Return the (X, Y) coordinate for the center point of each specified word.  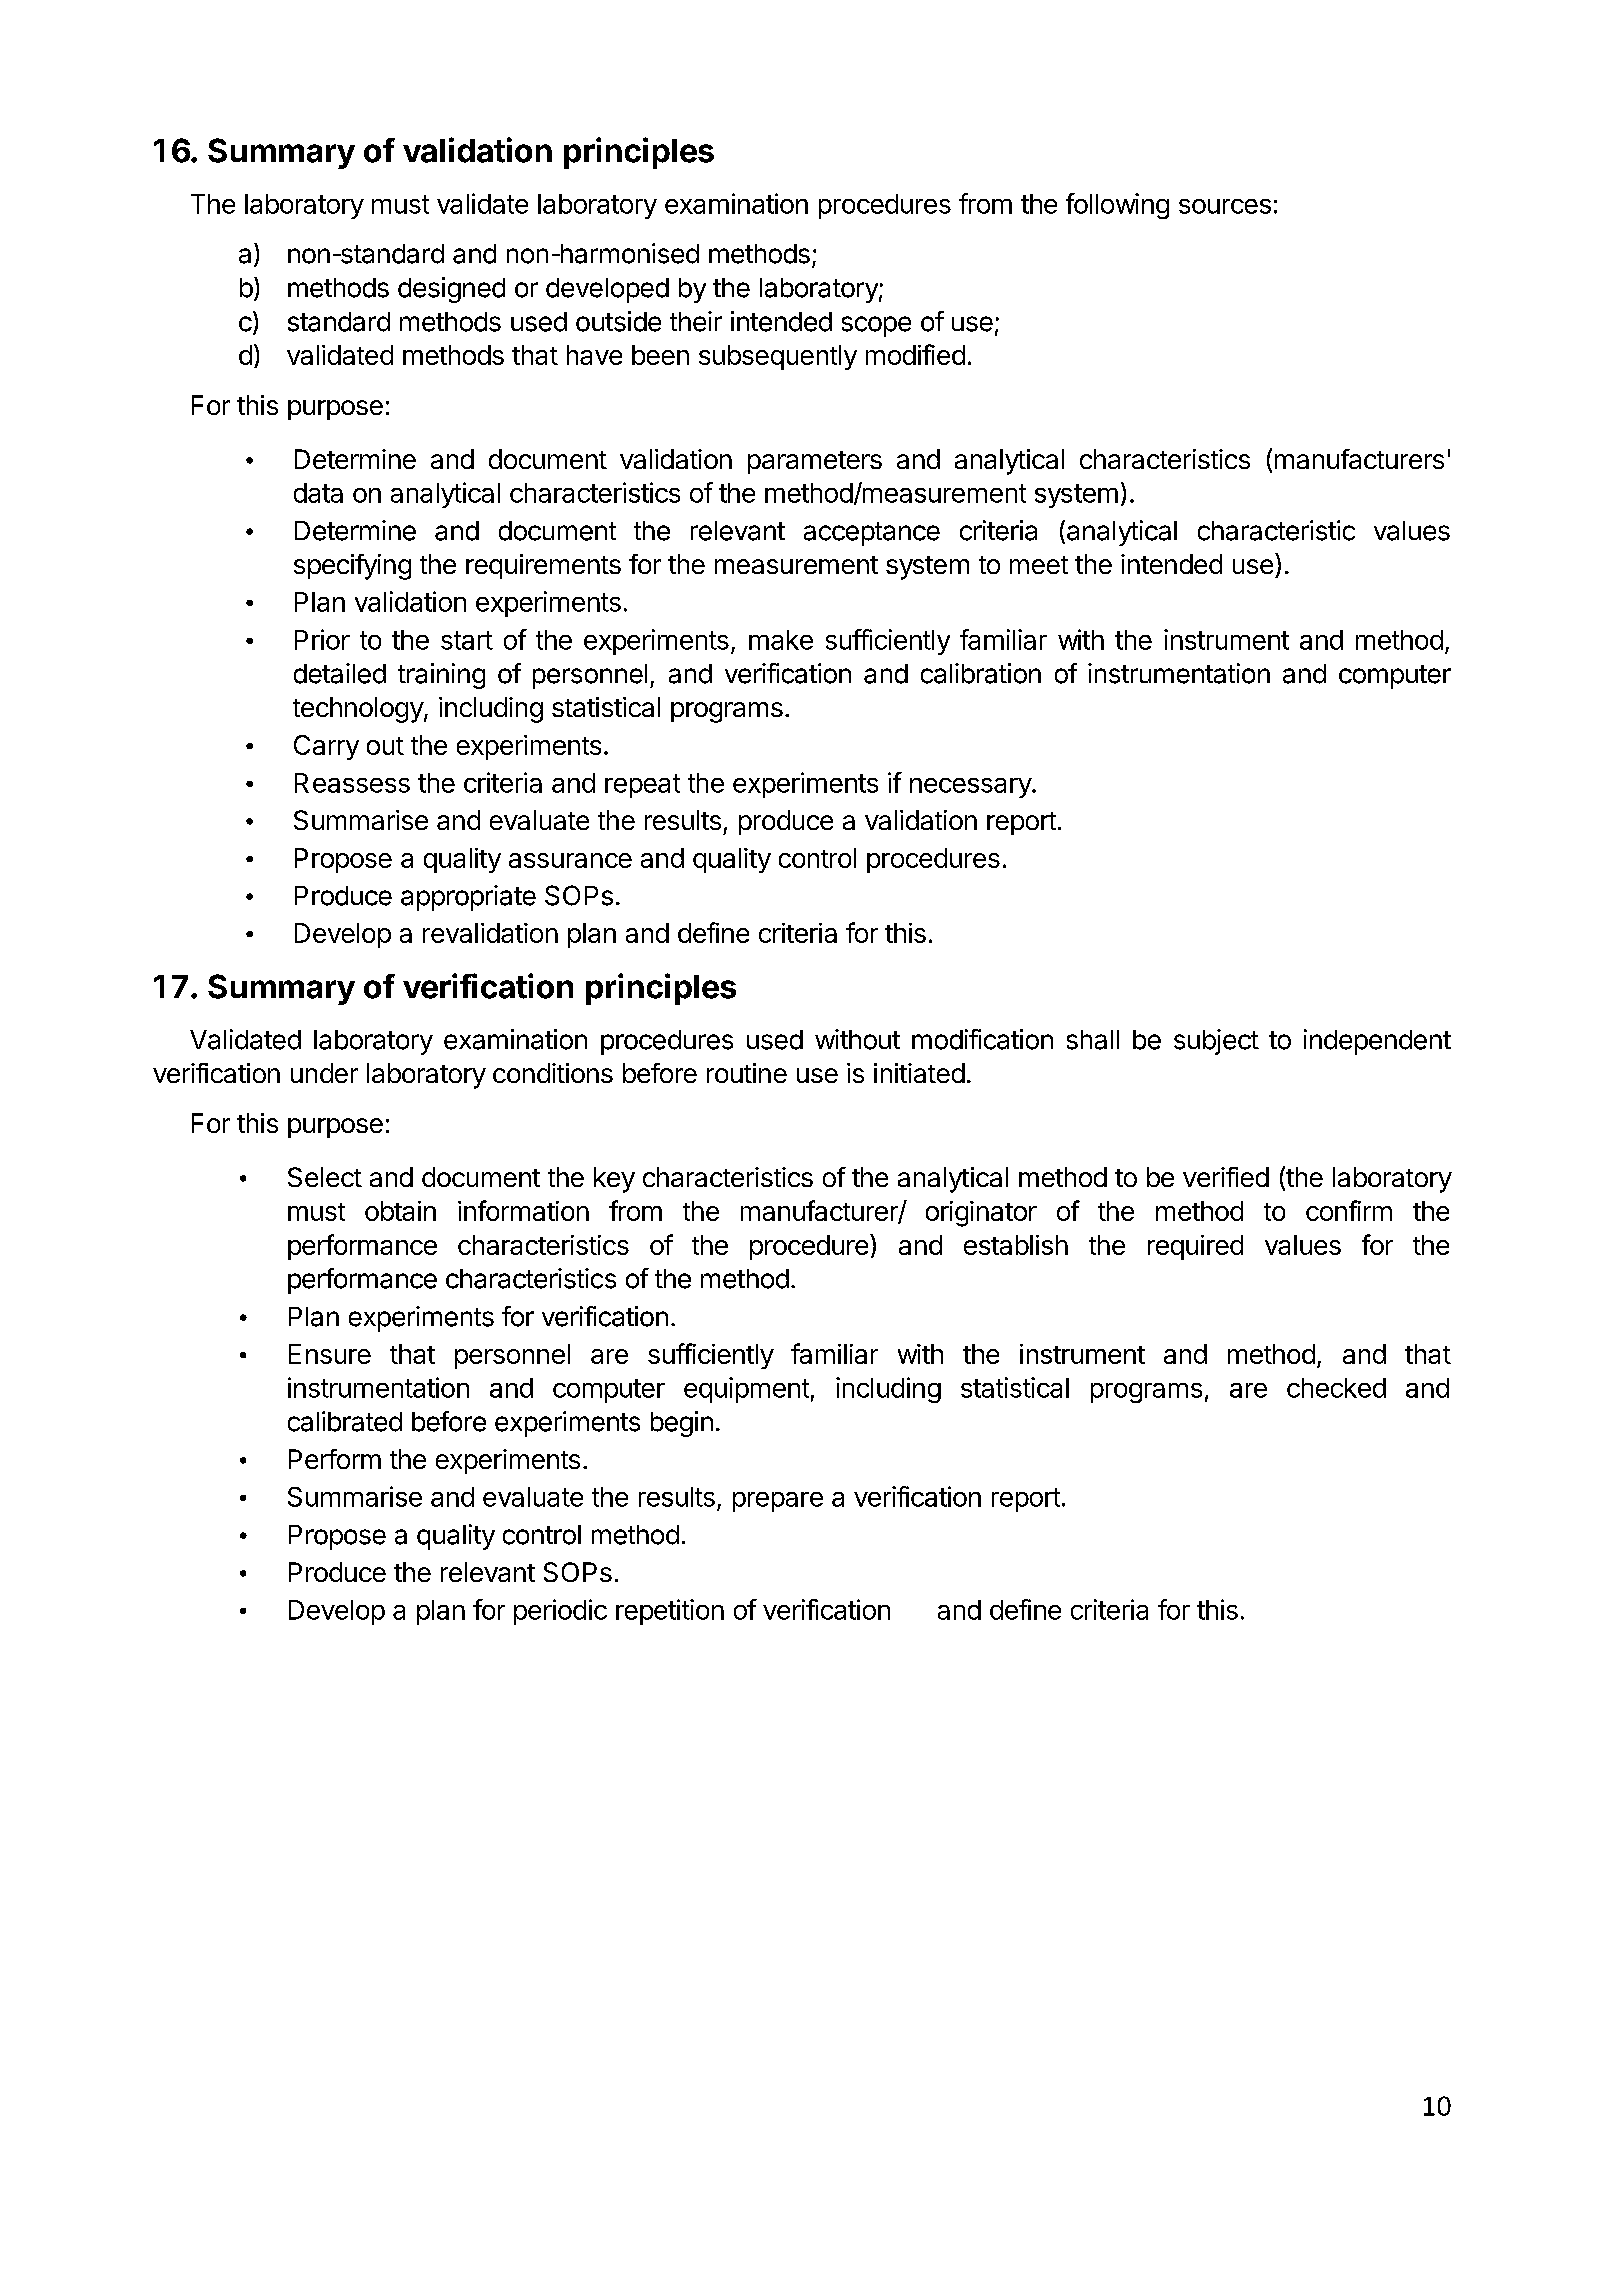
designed (451, 290)
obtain (400, 1211)
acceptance (872, 534)
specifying (352, 567)
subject (1216, 1042)
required (1195, 1247)
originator (981, 1214)
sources (1225, 206)
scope (876, 326)
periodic (560, 1612)
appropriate (468, 898)
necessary (971, 788)
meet (1039, 565)
